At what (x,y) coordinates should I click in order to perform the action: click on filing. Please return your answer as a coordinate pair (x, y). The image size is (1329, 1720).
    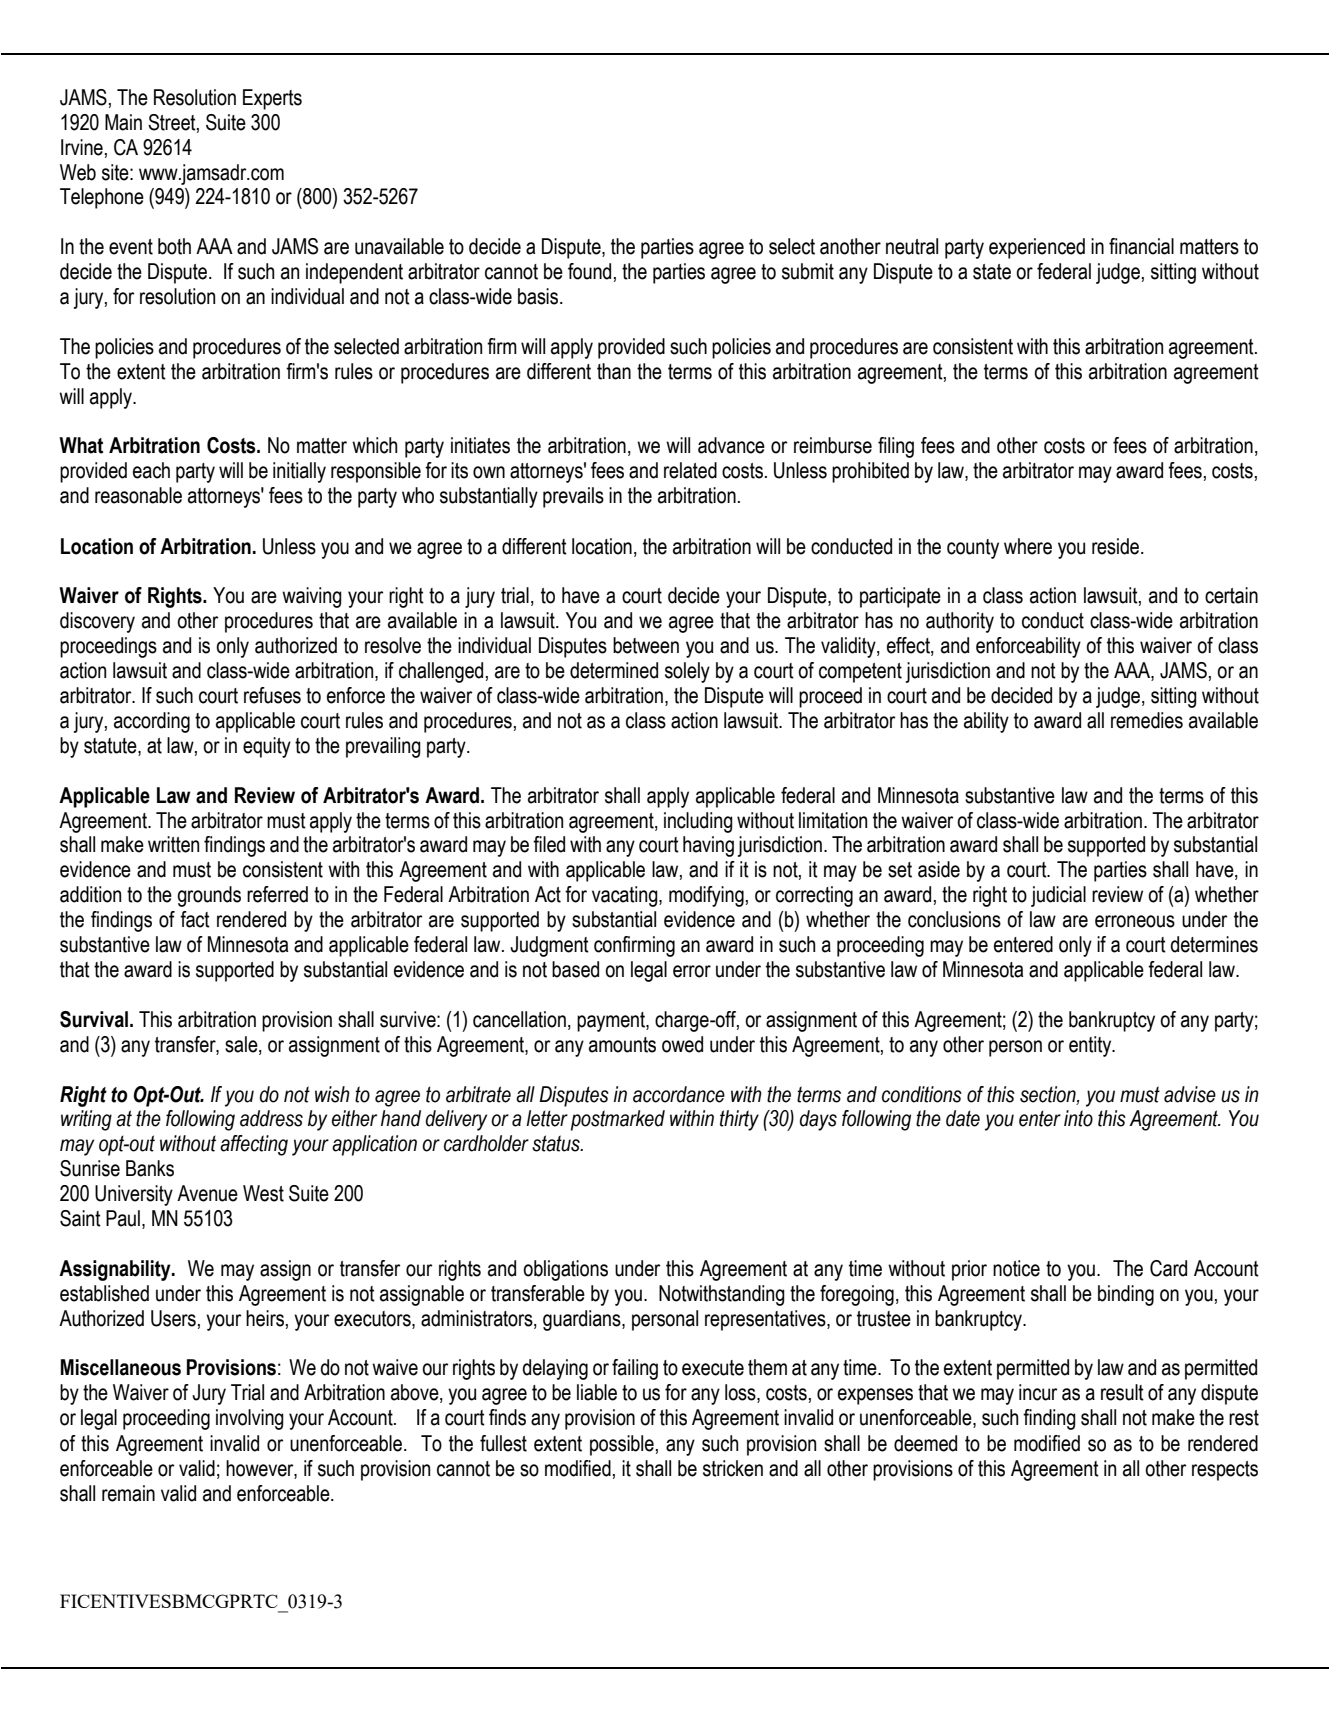
    Looking at the image, I should click on (896, 447).
